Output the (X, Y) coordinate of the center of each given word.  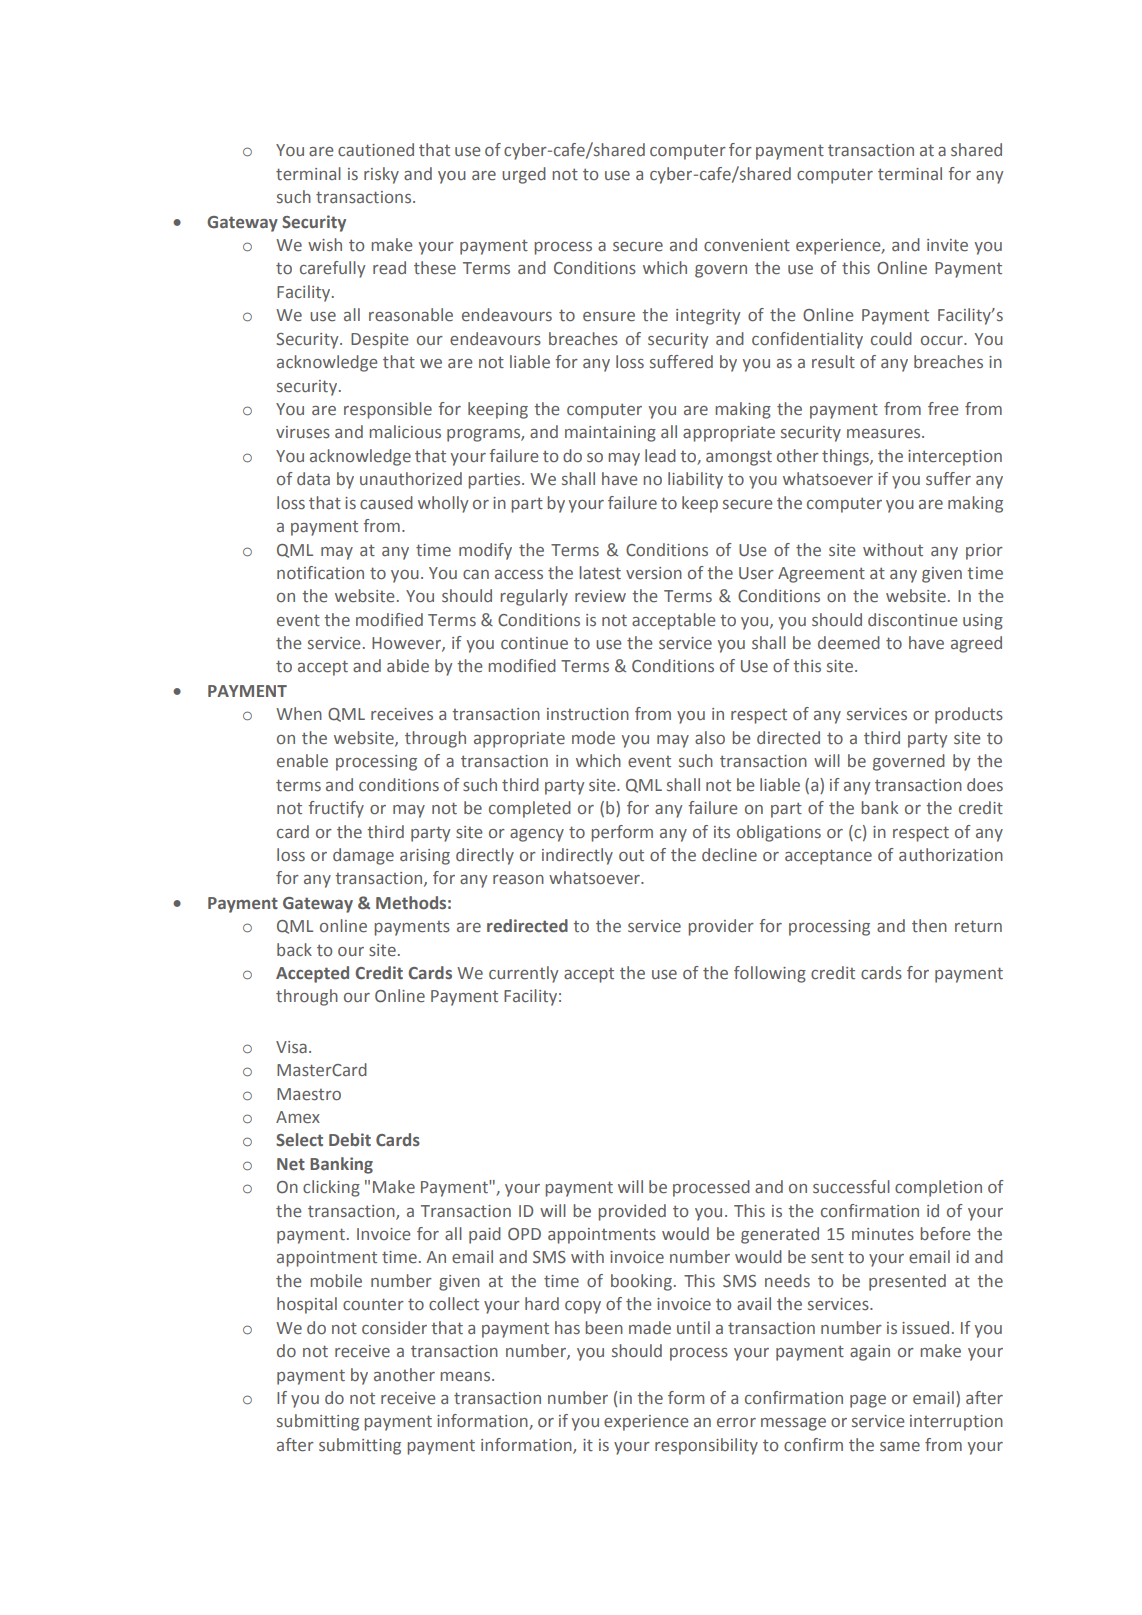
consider (394, 1328)
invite (947, 245)
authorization (951, 855)
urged (524, 175)
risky (381, 175)
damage (363, 856)
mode (593, 738)
